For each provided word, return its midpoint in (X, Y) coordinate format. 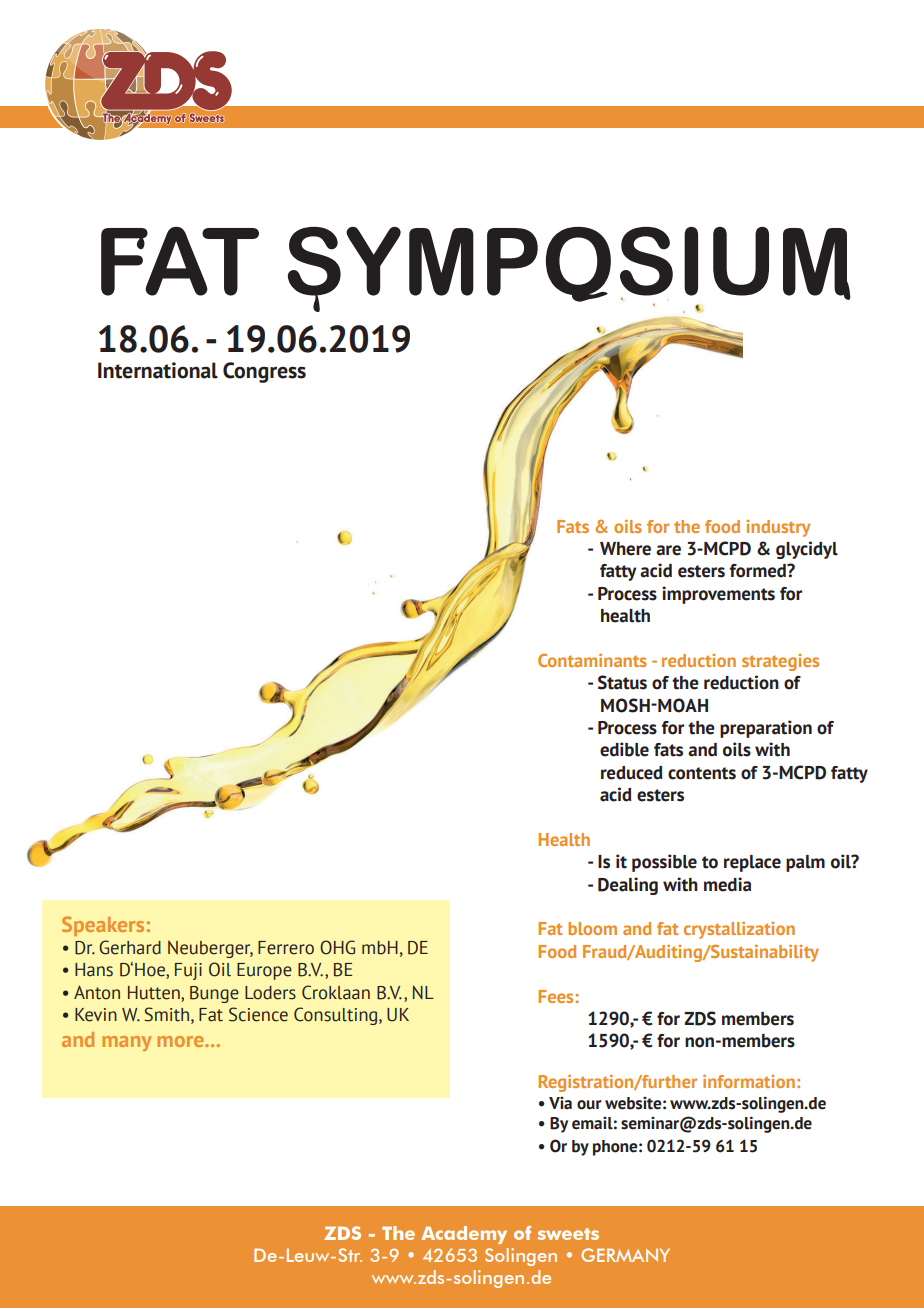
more (181, 1041)
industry (778, 528)
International (158, 370)
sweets (568, 1234)
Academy (464, 1235)
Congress (264, 372)
